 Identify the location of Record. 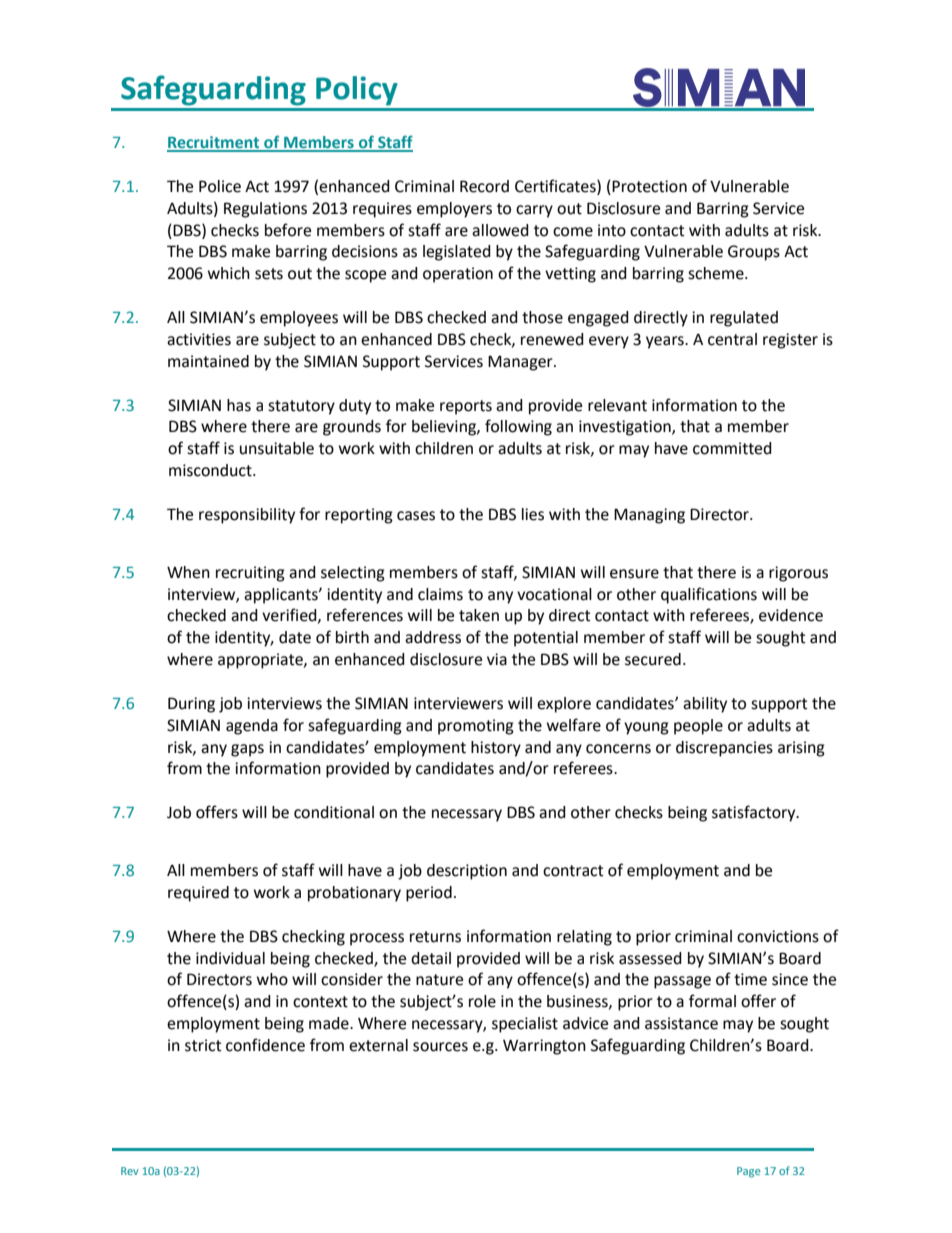
(484, 186).
